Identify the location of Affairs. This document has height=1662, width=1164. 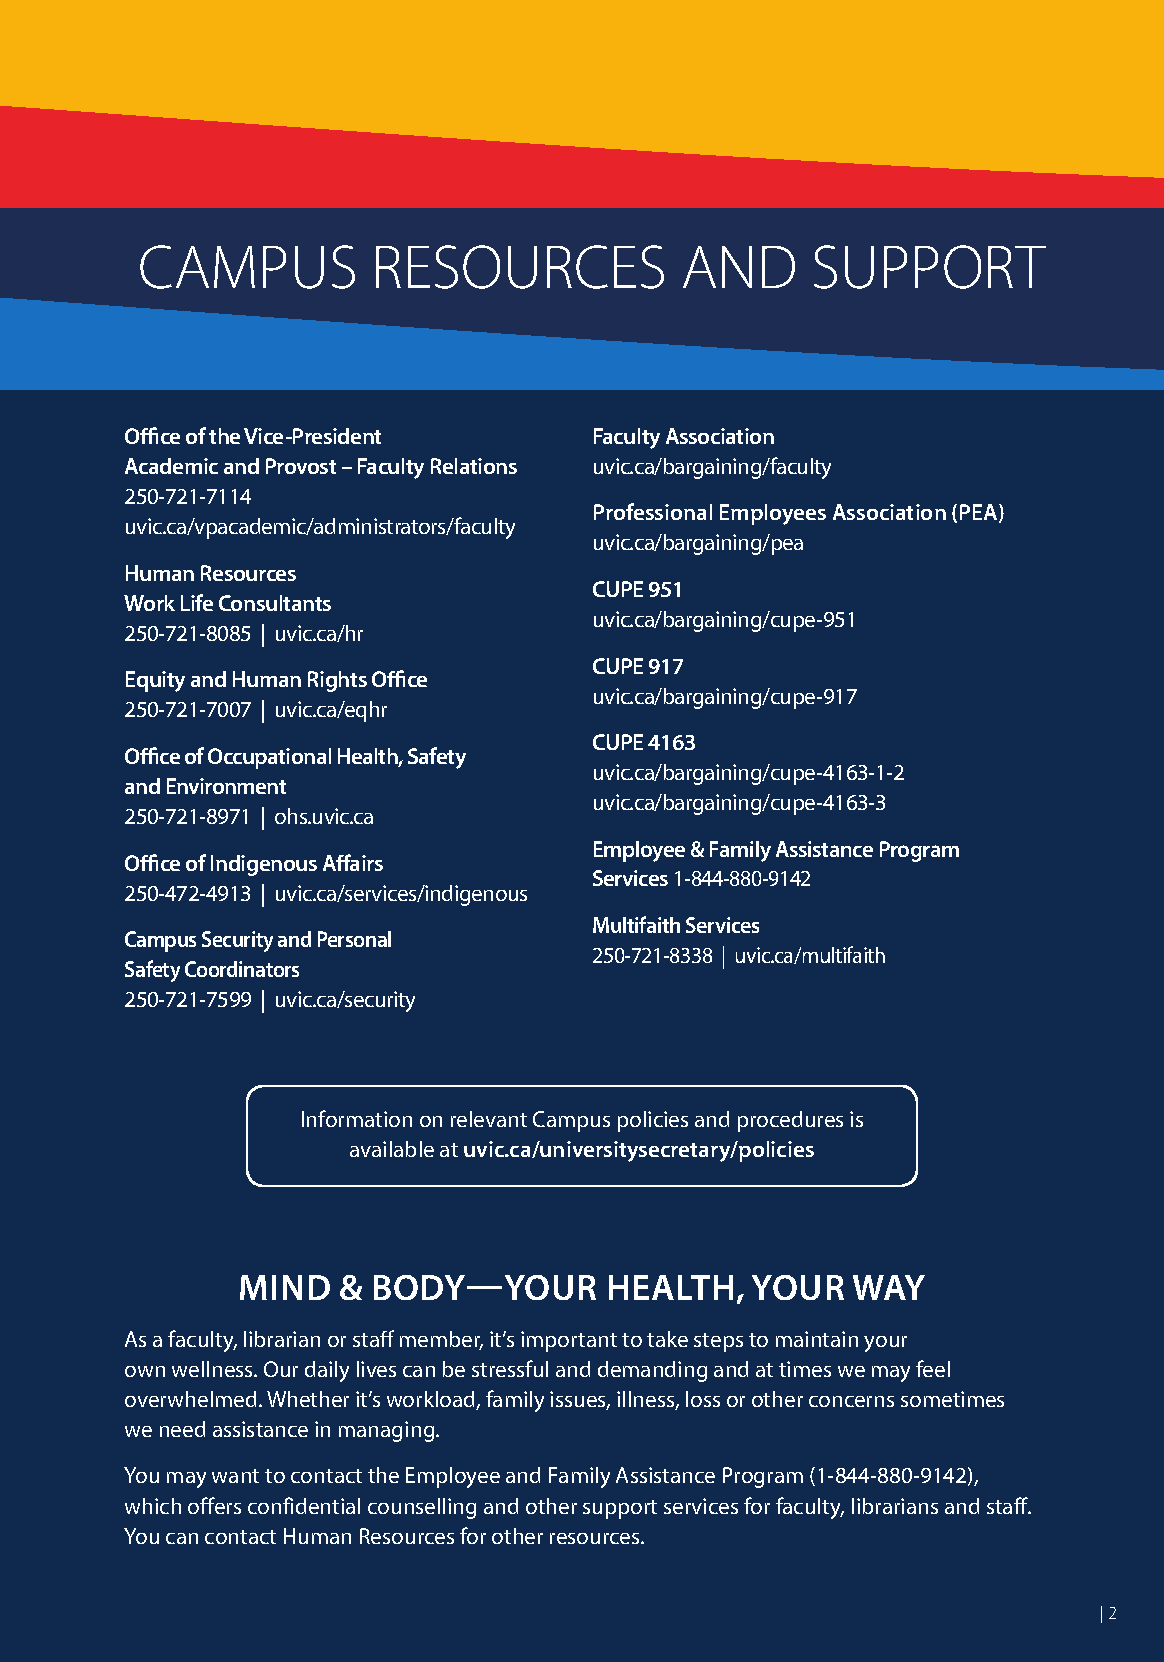
(353, 862).
